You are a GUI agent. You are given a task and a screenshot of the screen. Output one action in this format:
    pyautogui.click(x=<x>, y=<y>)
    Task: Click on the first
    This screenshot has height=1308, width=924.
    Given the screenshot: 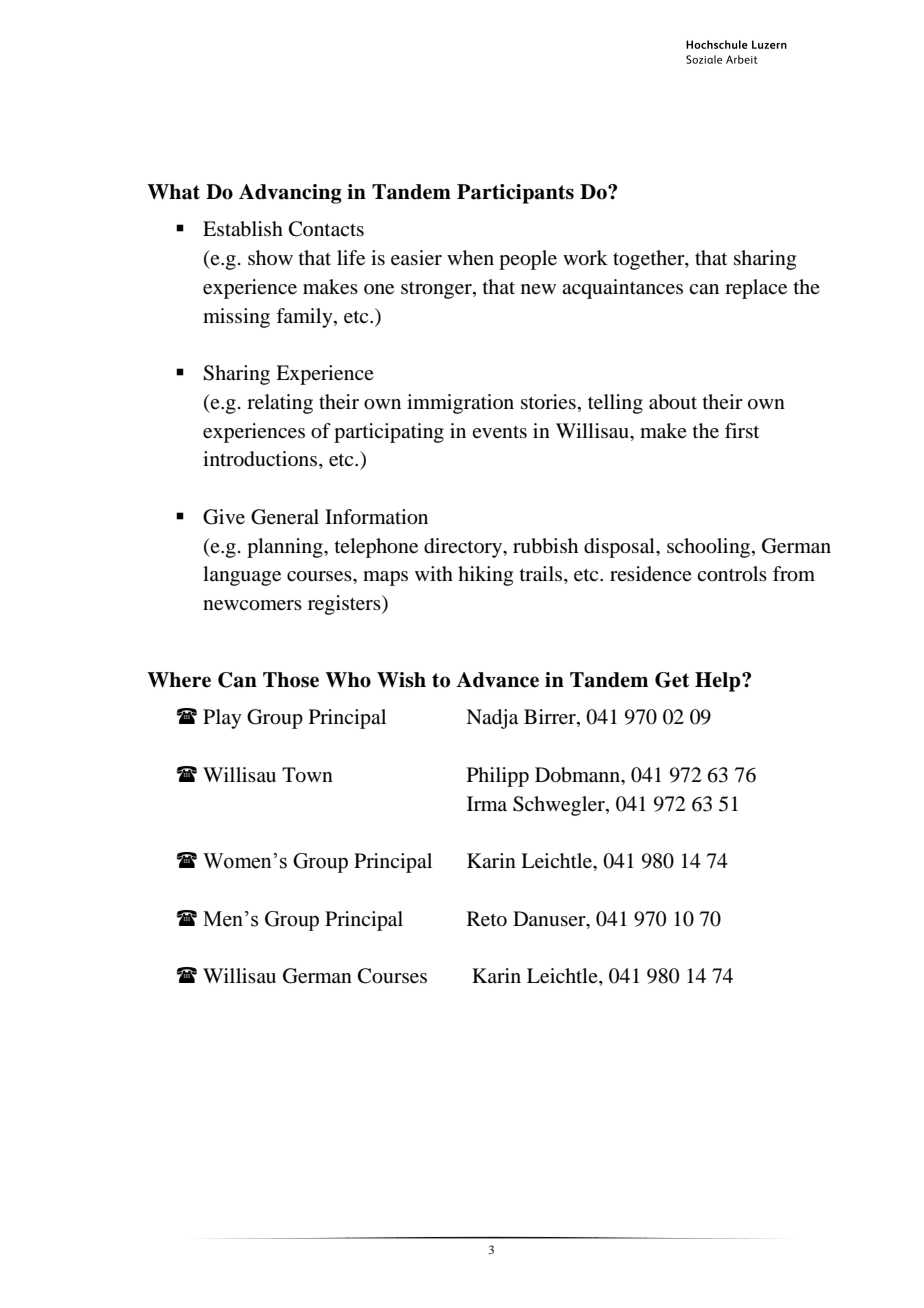 What is the action you would take?
    pyautogui.click(x=742, y=430)
